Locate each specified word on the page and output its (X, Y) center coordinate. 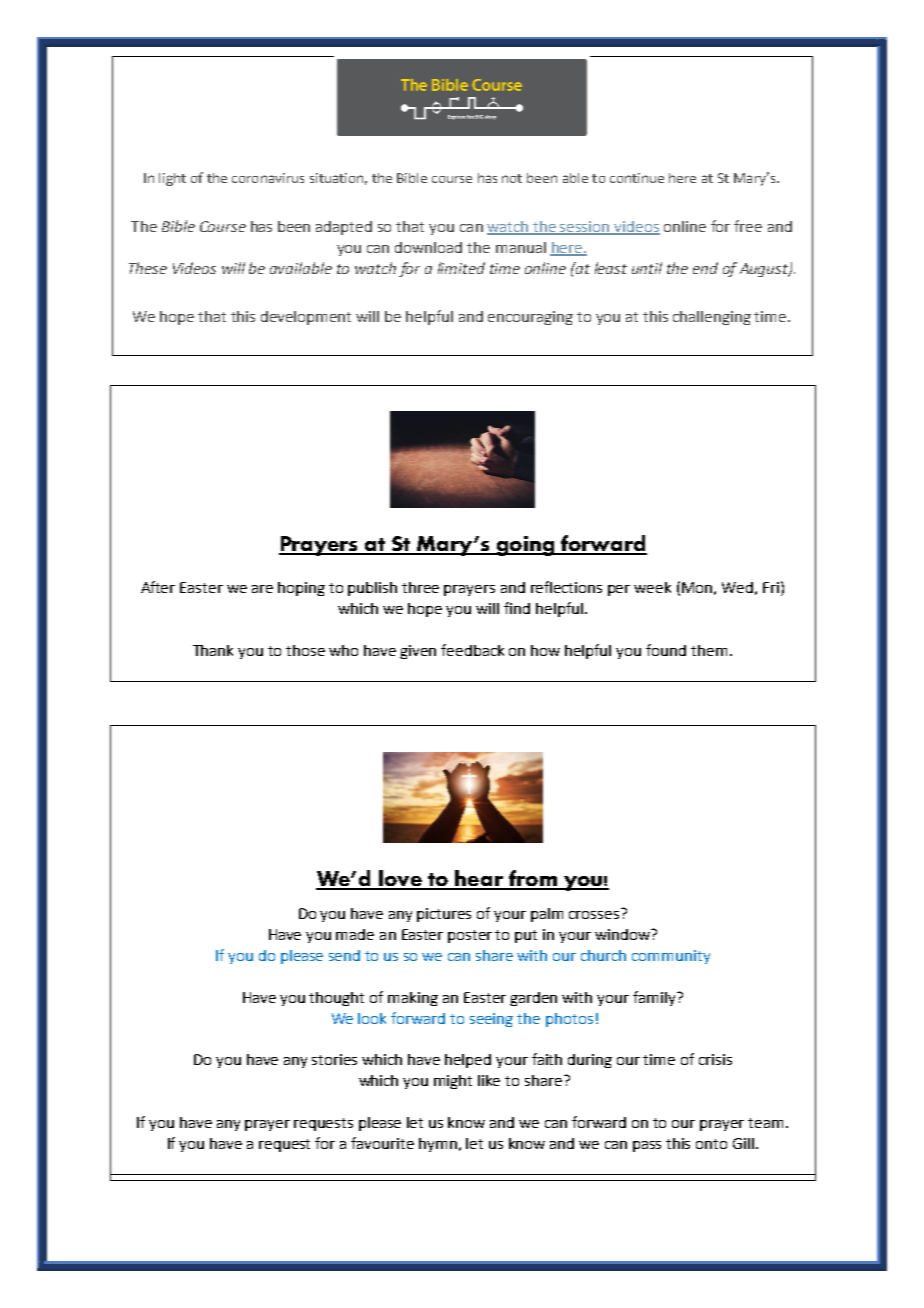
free (748, 226)
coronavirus (268, 178)
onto (711, 1144)
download (428, 247)
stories (334, 1059)
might (453, 1082)
